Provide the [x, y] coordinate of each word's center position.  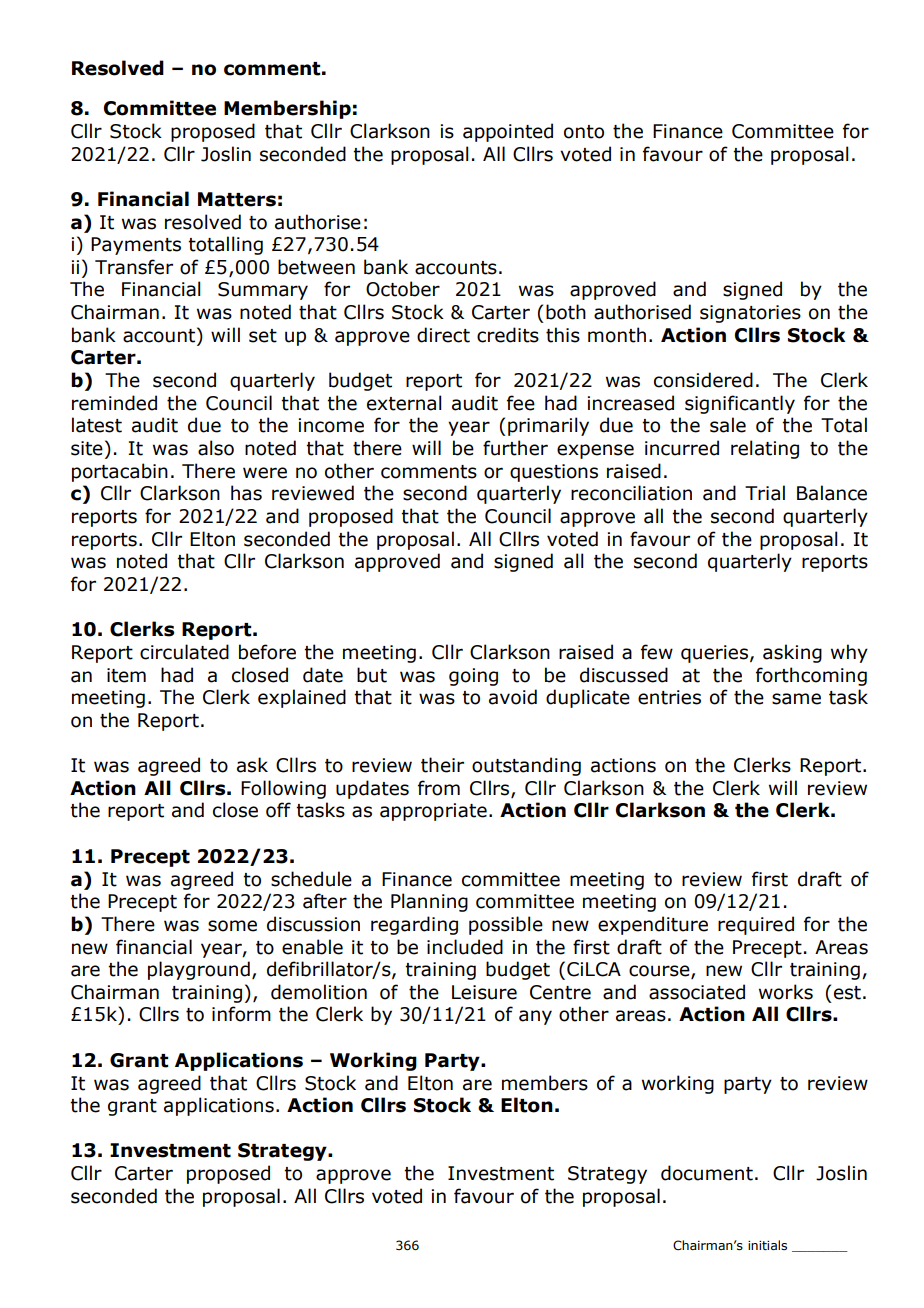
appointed [508, 132]
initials [767, 1245]
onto [584, 132]
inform [241, 1014]
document [707, 1173]
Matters [237, 199]
